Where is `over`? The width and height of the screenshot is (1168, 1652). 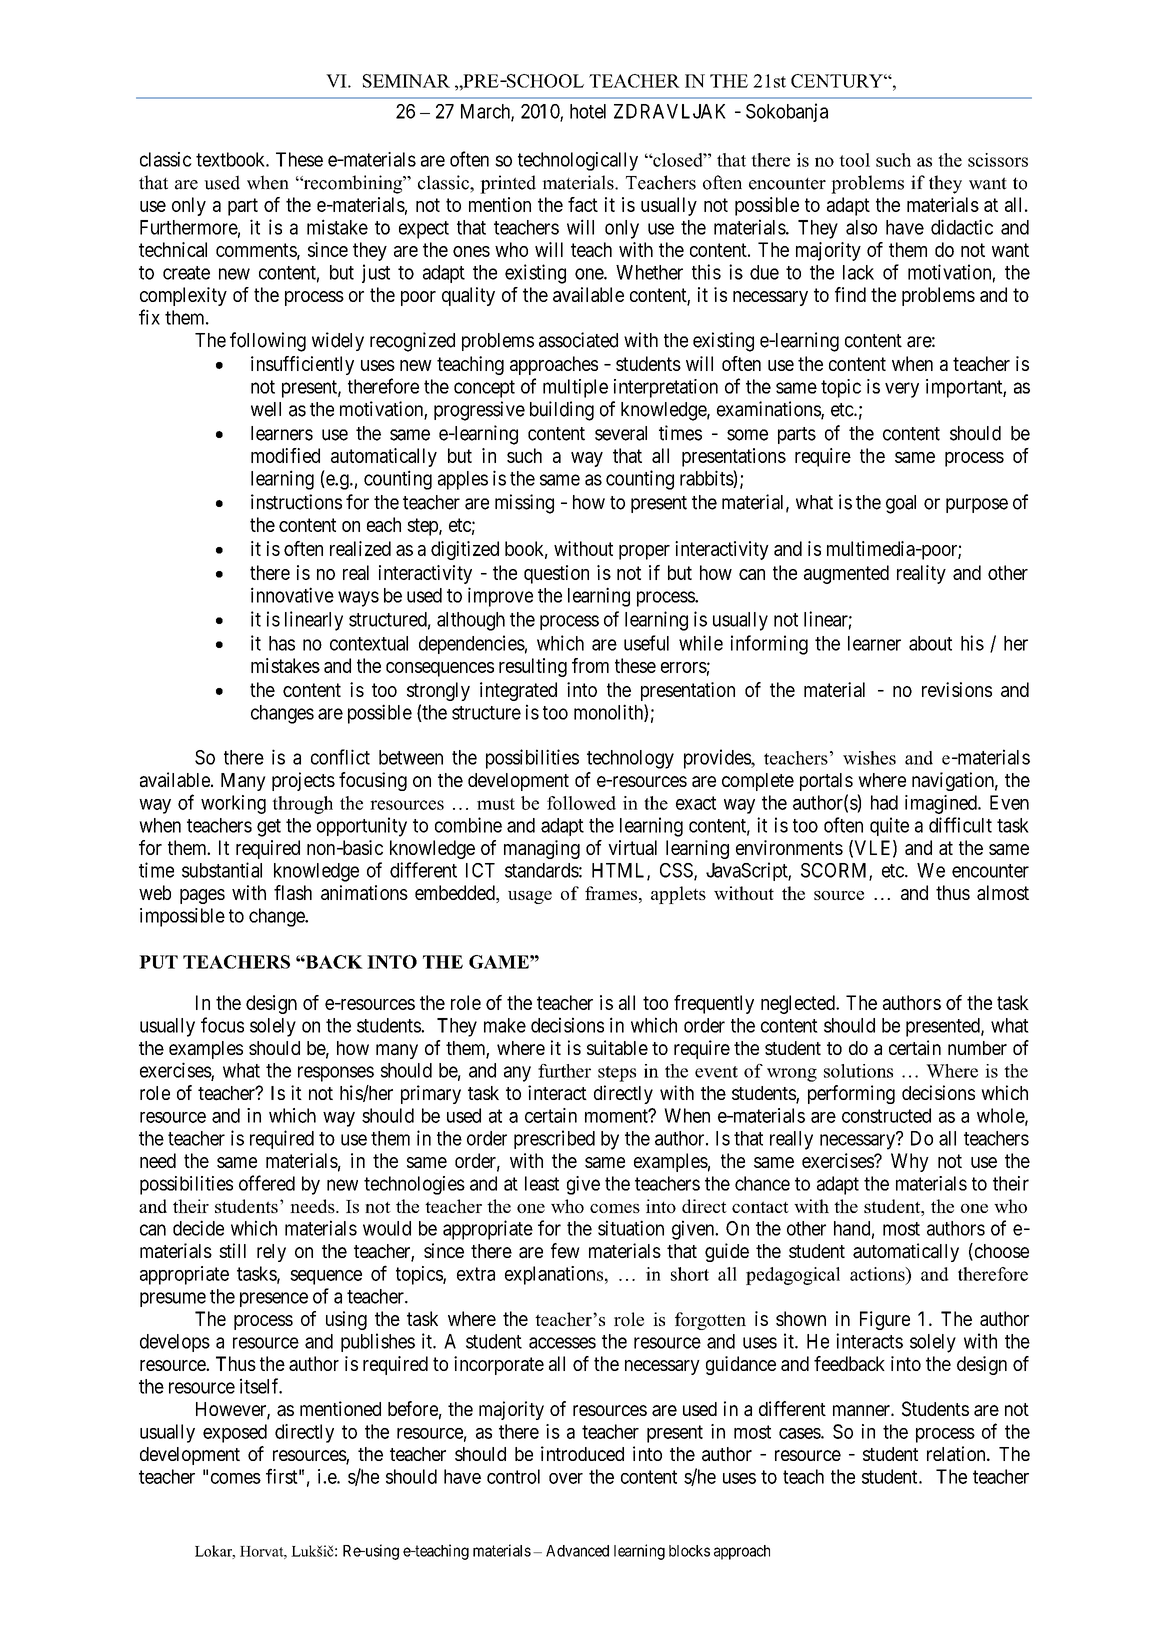 over is located at coordinates (566, 1478).
